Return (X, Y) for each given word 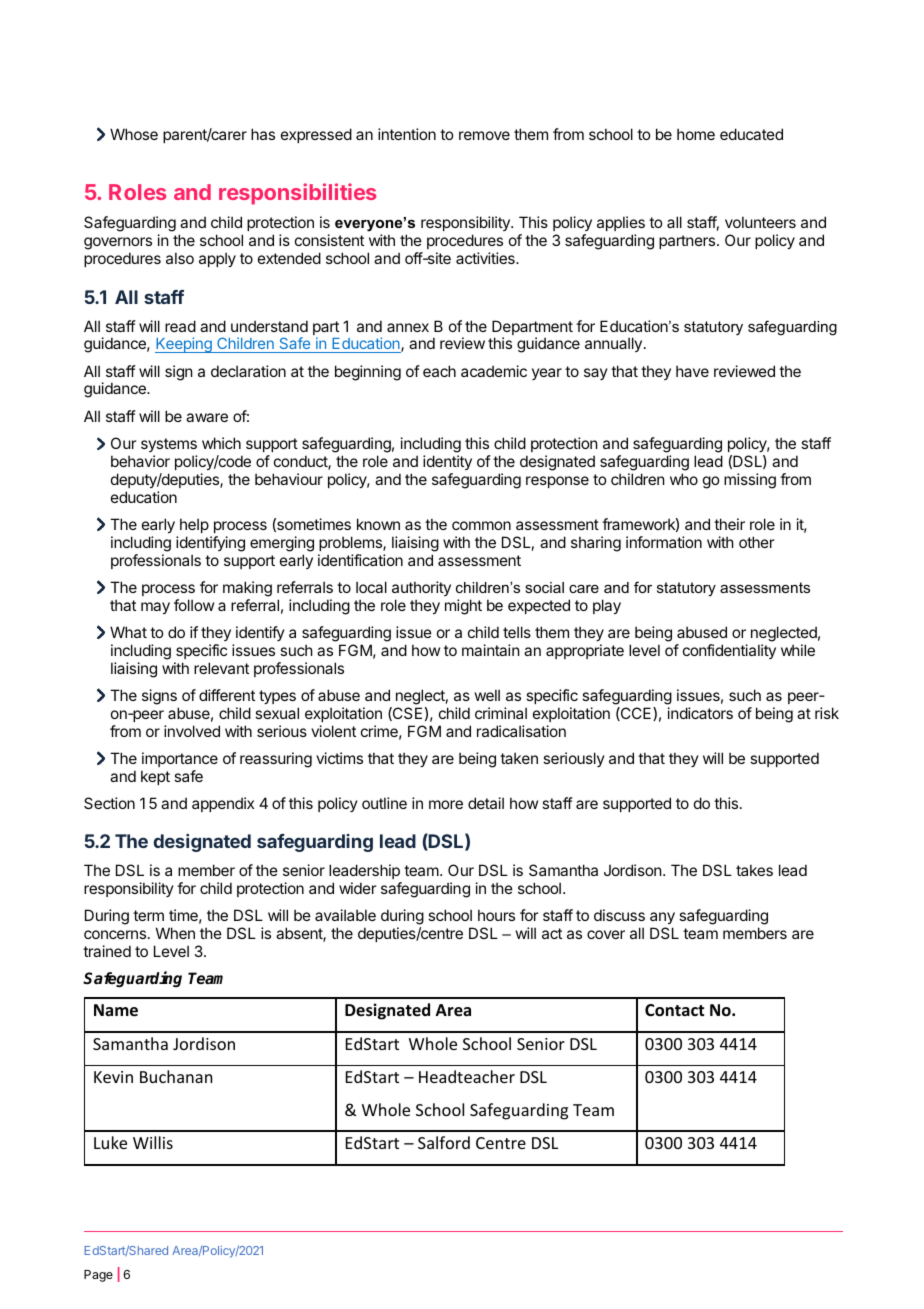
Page (98, 1276)
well (487, 695)
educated (751, 134)
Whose (134, 134)
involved (192, 731)
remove (484, 135)
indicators (700, 713)
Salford (444, 1142)
